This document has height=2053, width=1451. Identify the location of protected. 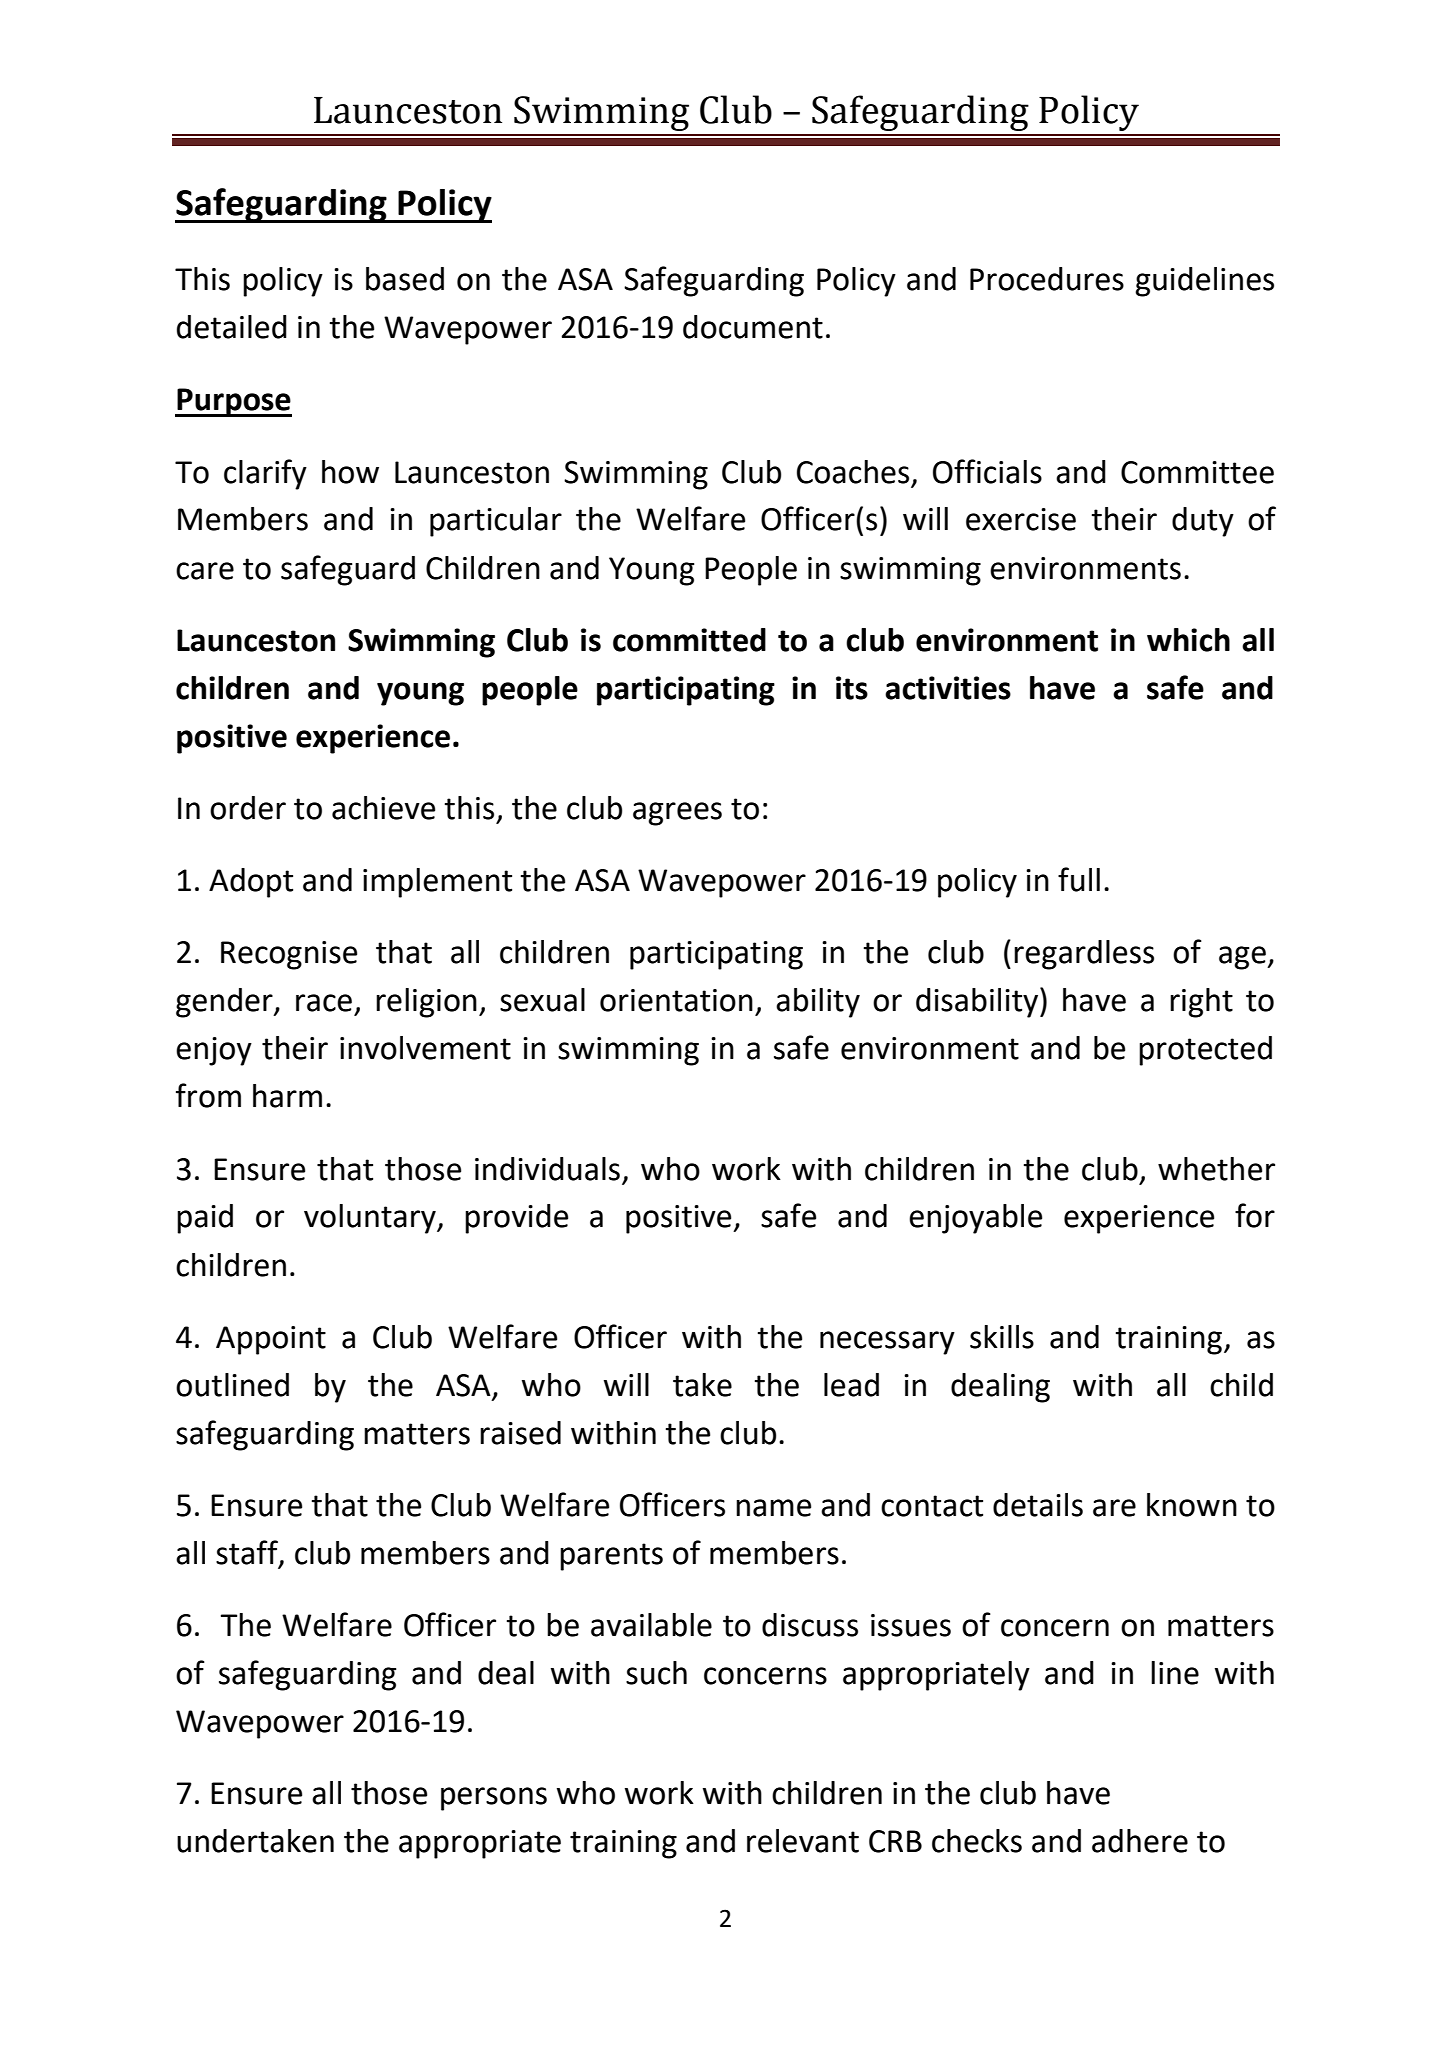
(1205, 1051).
